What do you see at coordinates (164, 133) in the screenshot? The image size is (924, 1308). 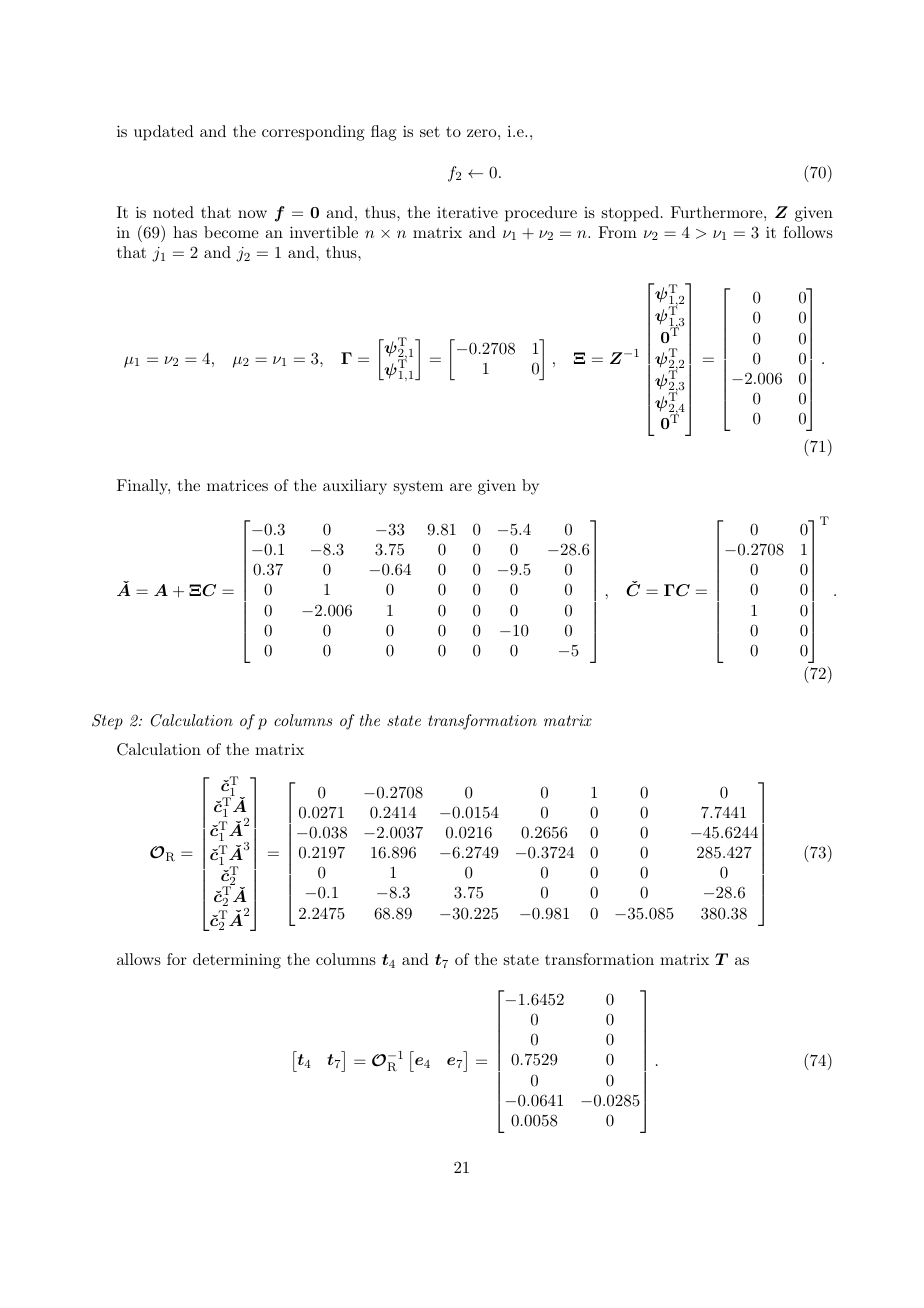 I see `updated` at bounding box center [164, 133].
